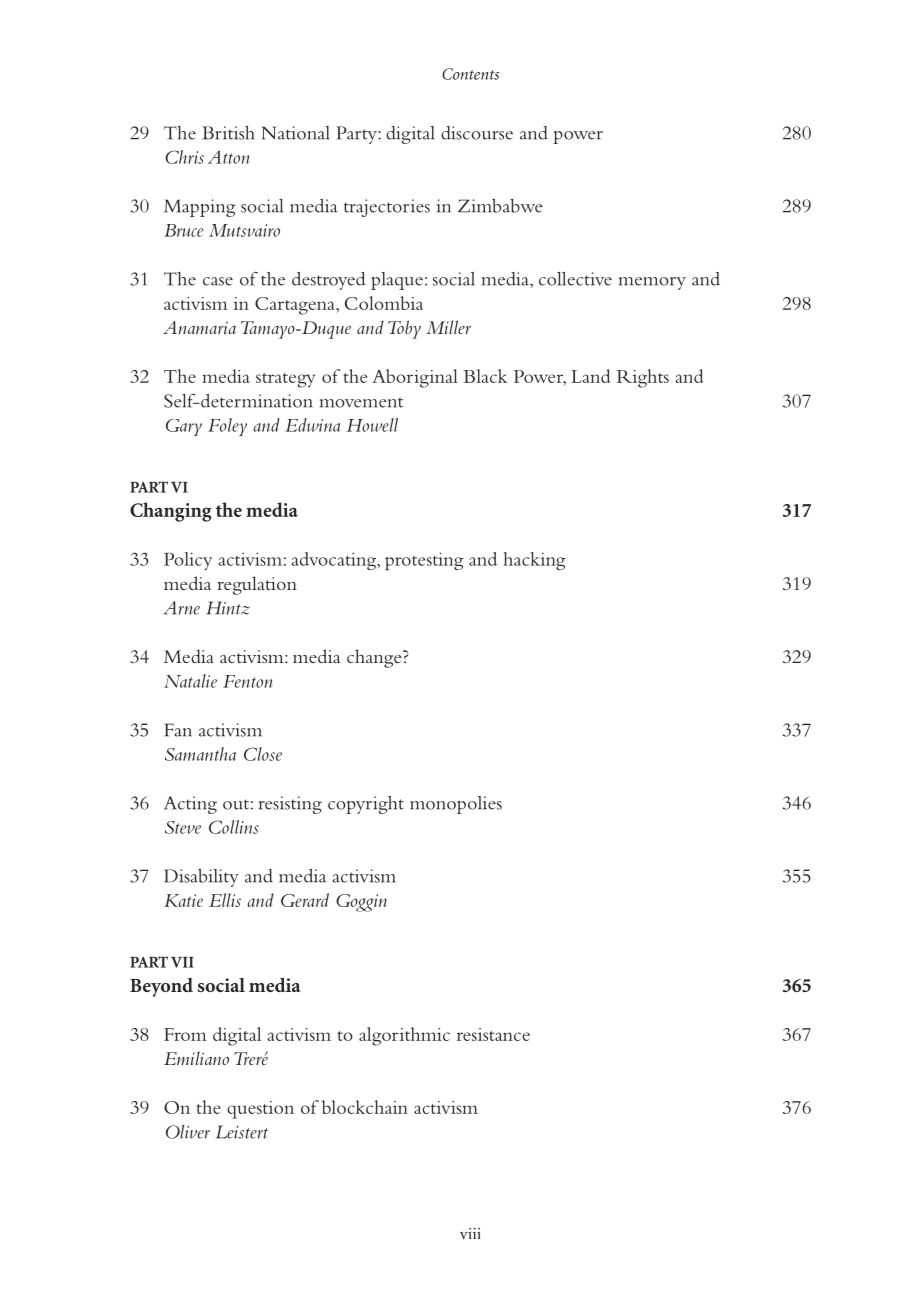 The height and width of the image is (1307, 924). Describe the element at coordinates (404, 1036) in the image. I see `algorithmic` at that location.
